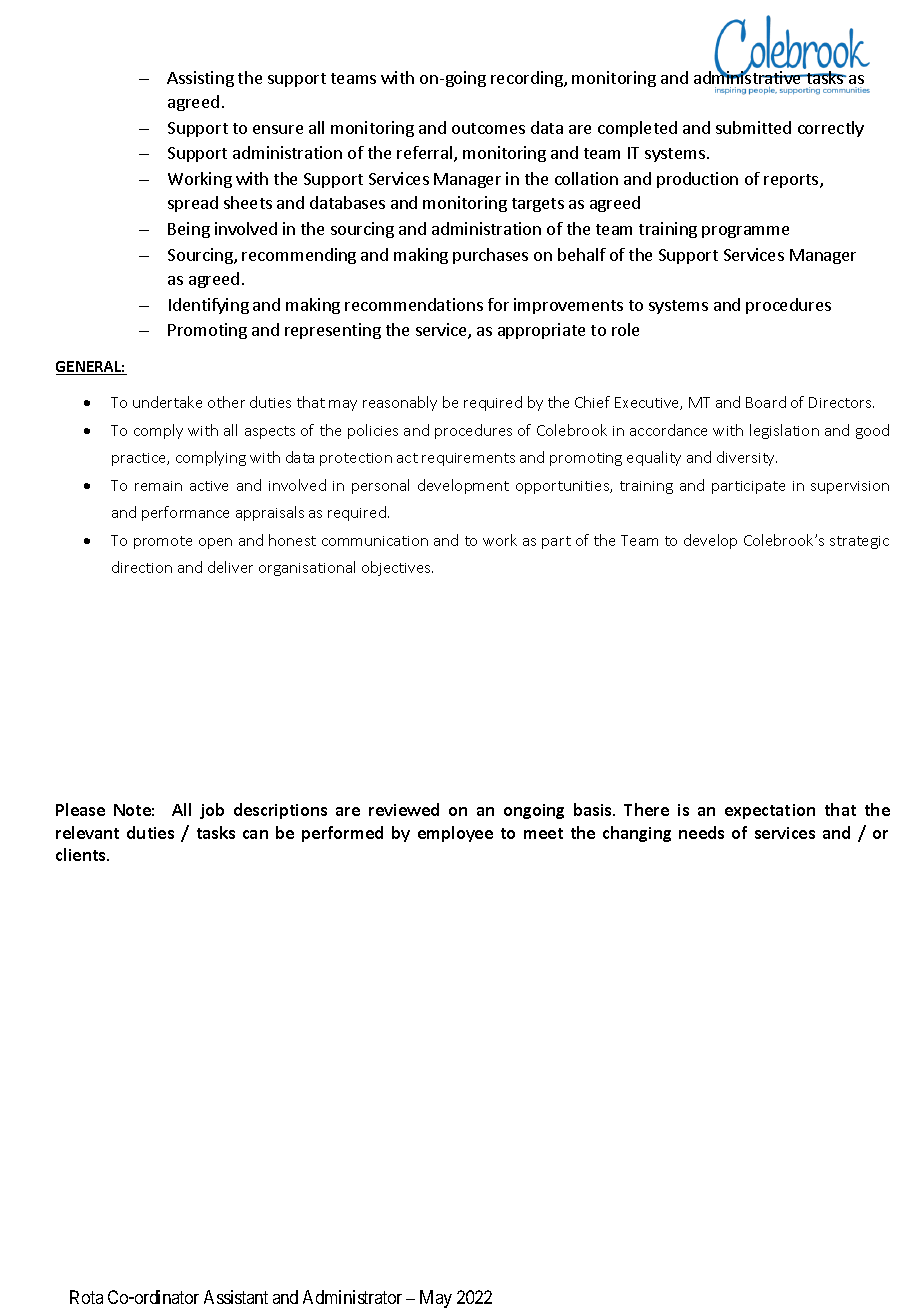 This screenshot has height=1308, width=924. Describe the element at coordinates (770, 811) in the screenshot. I see `expectation` at that location.
